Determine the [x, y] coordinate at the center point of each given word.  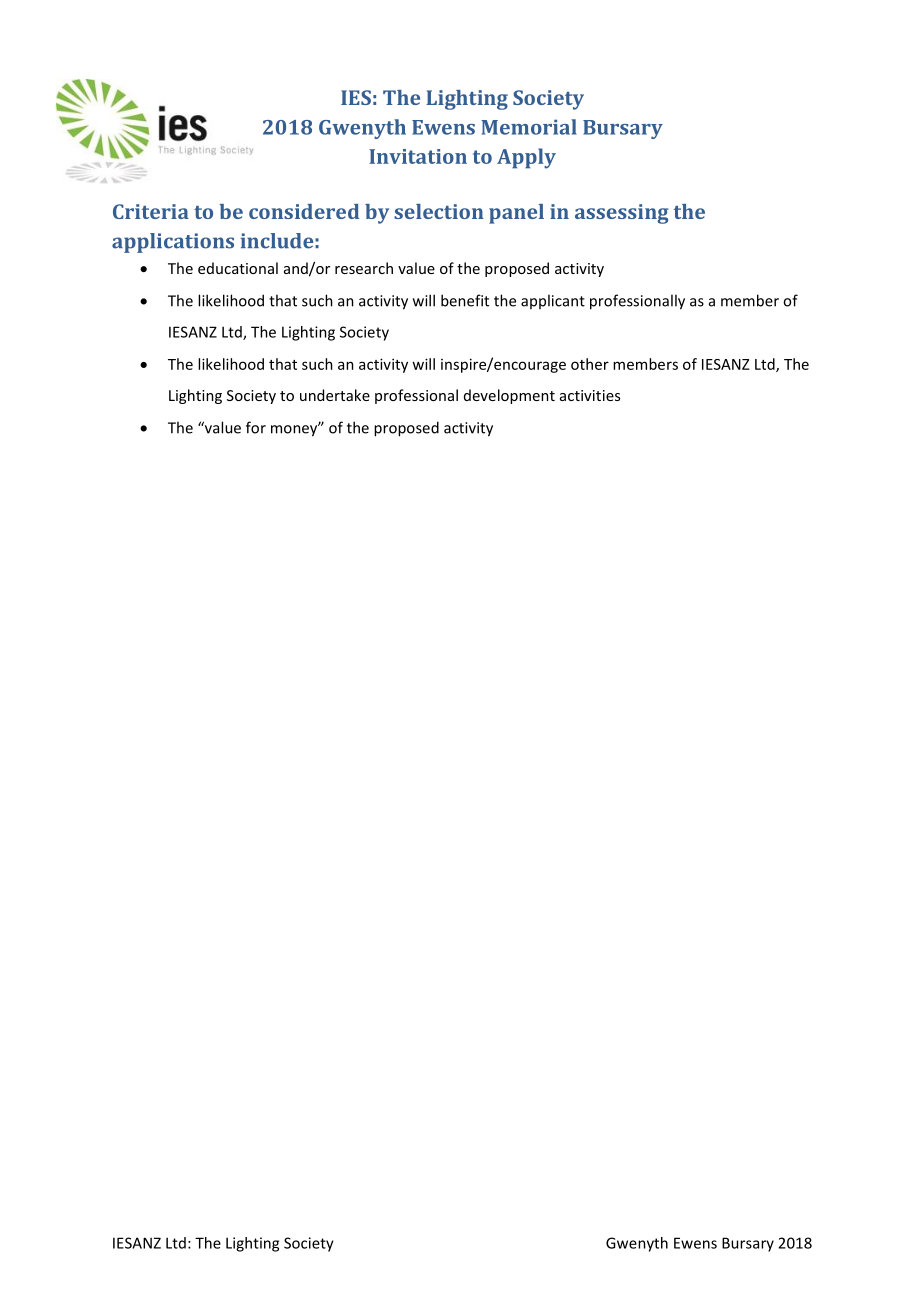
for [256, 427]
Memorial [529, 127]
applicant [553, 301]
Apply [526, 158]
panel [516, 214]
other [590, 364]
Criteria [151, 211]
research [364, 268]
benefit [465, 300]
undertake [335, 395]
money [295, 430]
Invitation [418, 156]
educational [238, 268]
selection [439, 211]
